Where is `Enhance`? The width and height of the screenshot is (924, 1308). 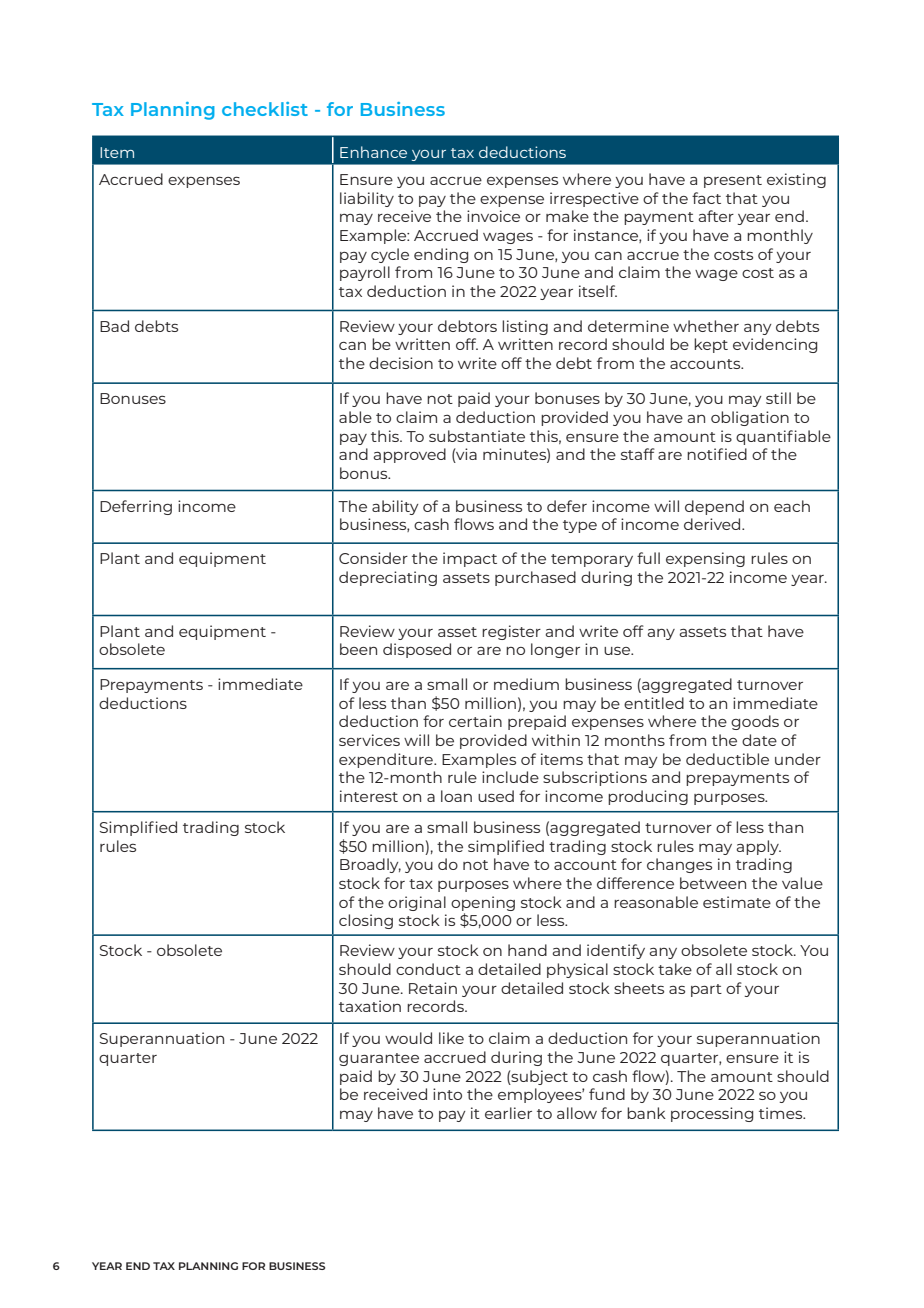 Enhance is located at coordinates (373, 152).
